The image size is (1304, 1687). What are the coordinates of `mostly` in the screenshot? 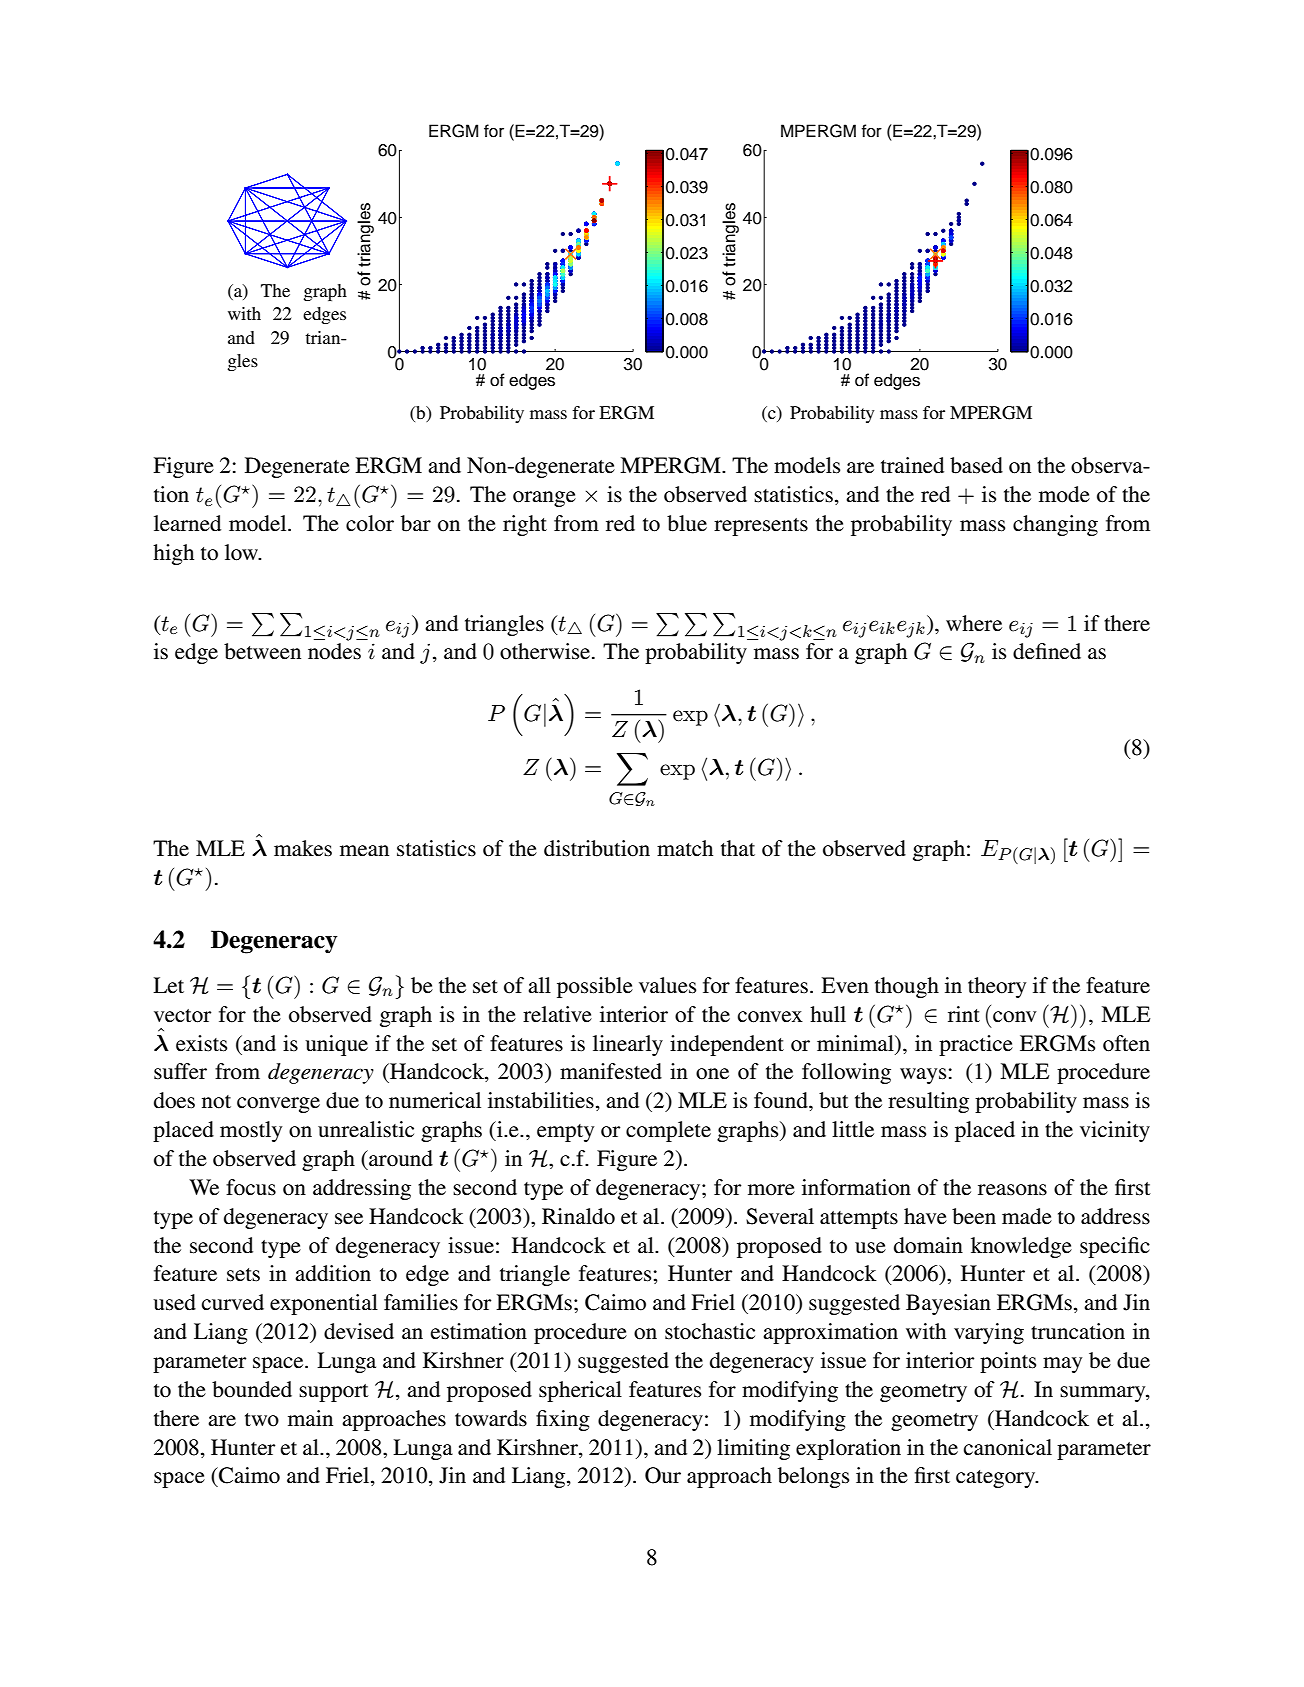 It's located at (251, 1131).
